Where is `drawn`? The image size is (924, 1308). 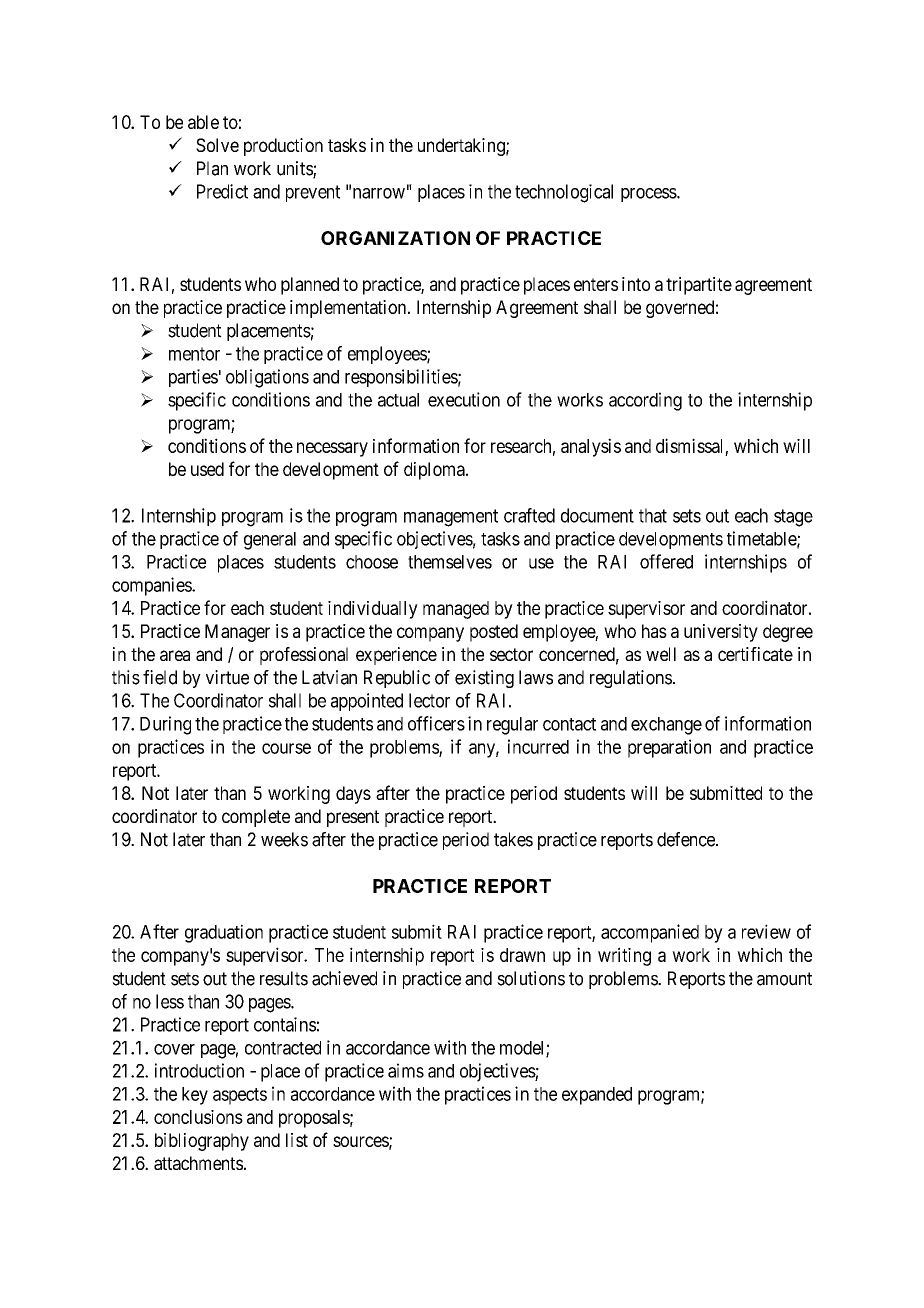 drawn is located at coordinates (522, 955).
